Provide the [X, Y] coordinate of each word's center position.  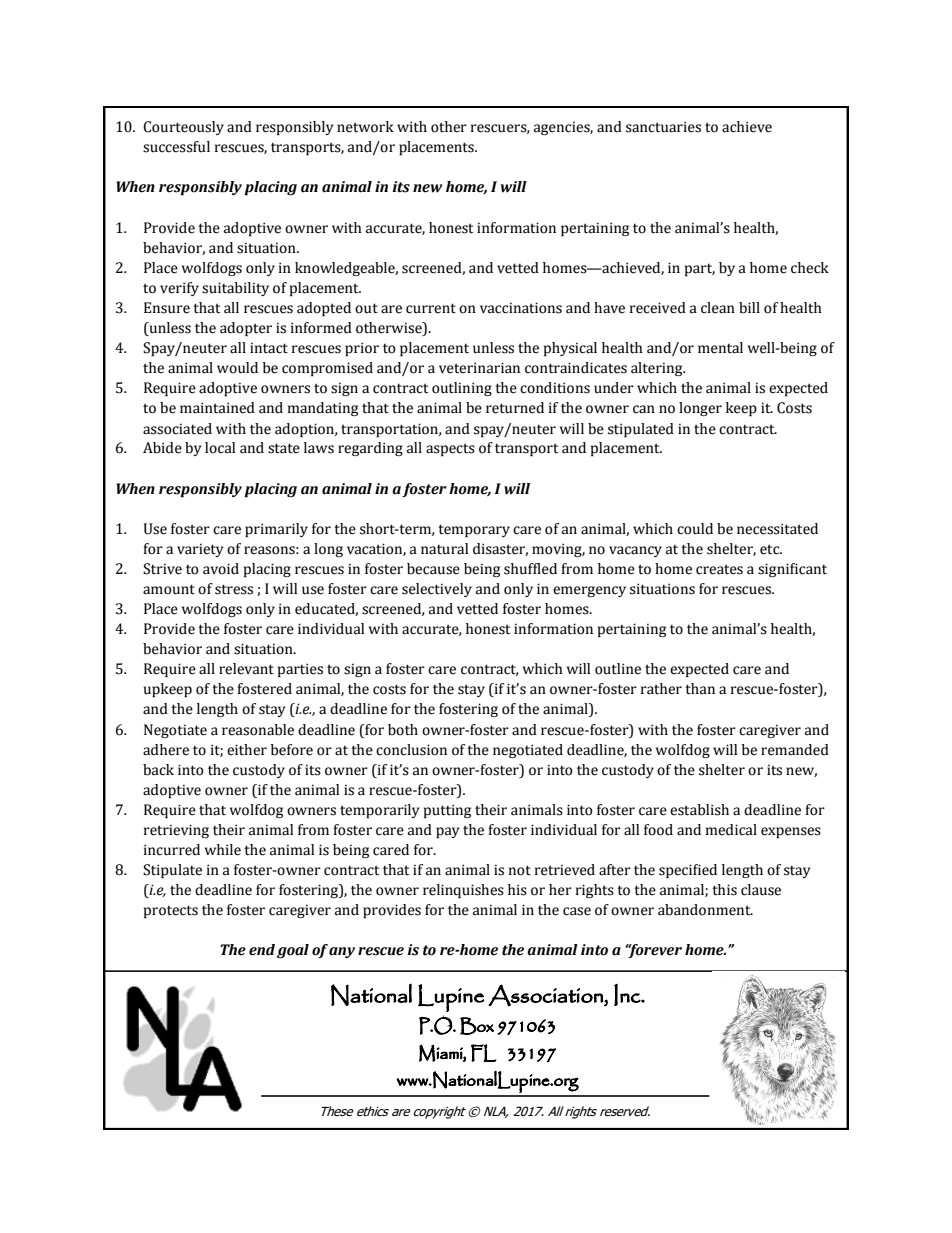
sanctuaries [663, 127]
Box [477, 1026]
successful [176, 147]
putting [447, 811]
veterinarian [479, 368]
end [262, 950]
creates [719, 569]
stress [234, 589]
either [247, 750]
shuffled [530, 569]
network [365, 127]
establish [699, 810]
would [237, 368]
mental [720, 348]
